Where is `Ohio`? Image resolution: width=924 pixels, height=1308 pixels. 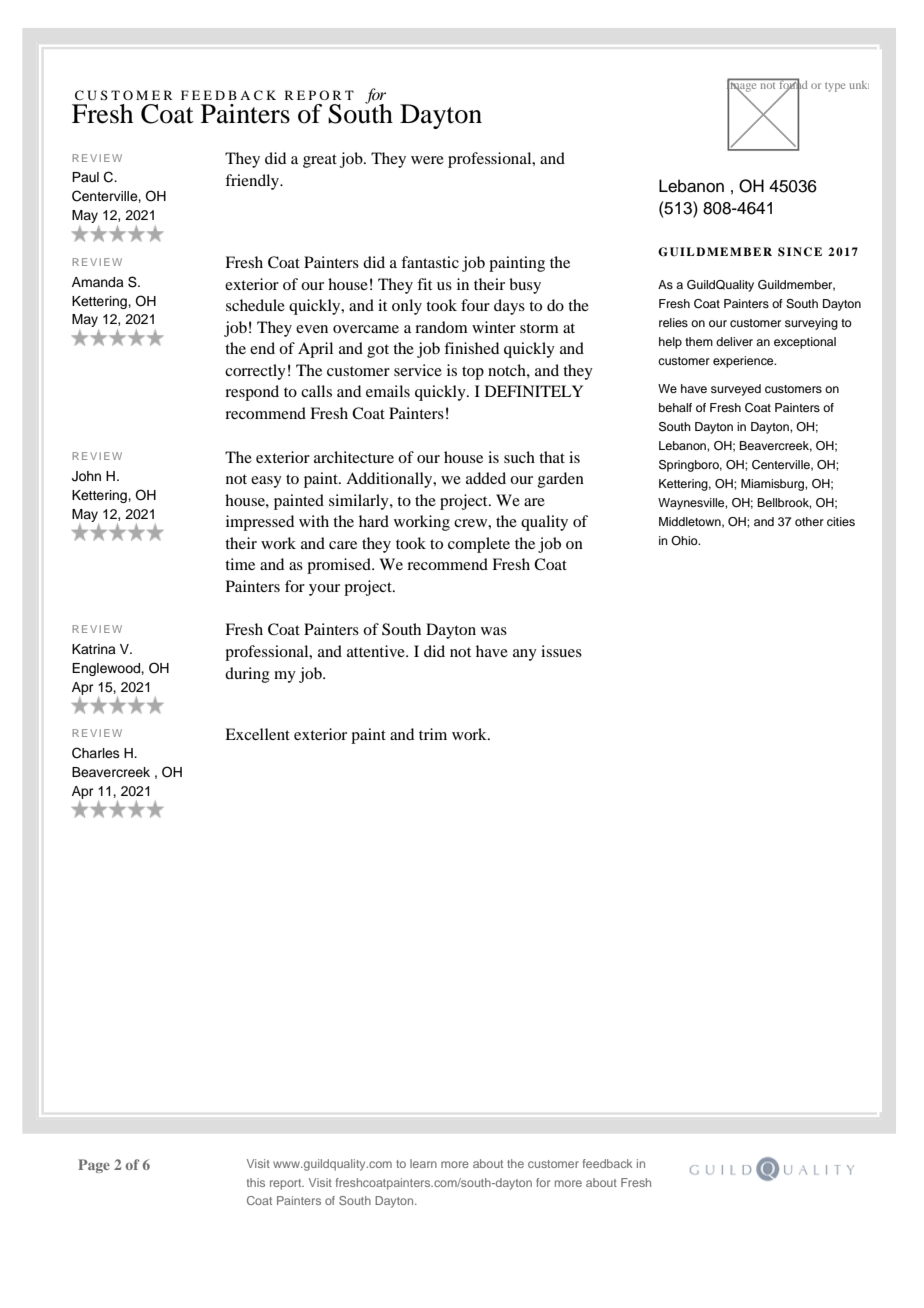 Ohio is located at coordinates (685, 540).
